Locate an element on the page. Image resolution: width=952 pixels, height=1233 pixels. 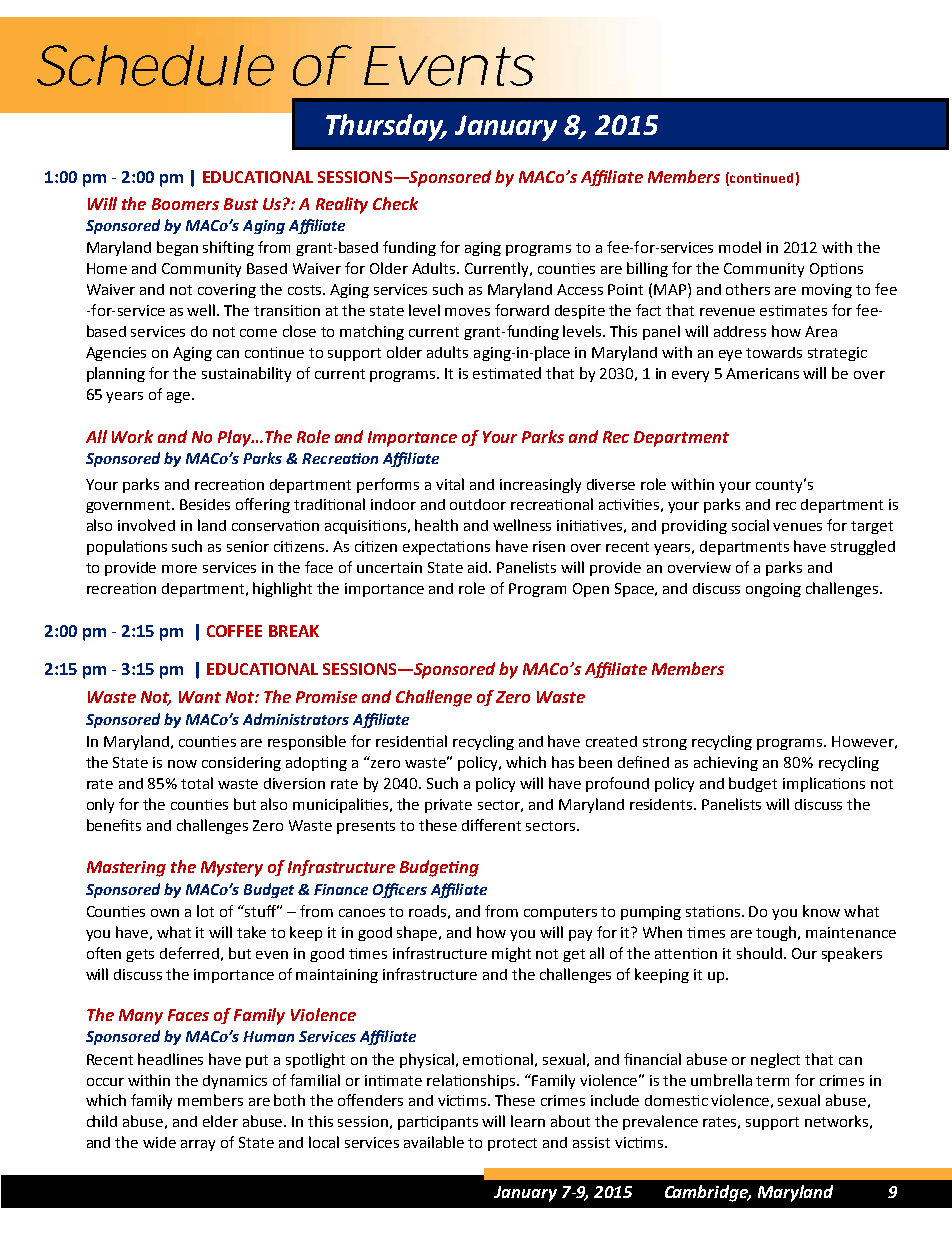
private is located at coordinates (448, 806).
